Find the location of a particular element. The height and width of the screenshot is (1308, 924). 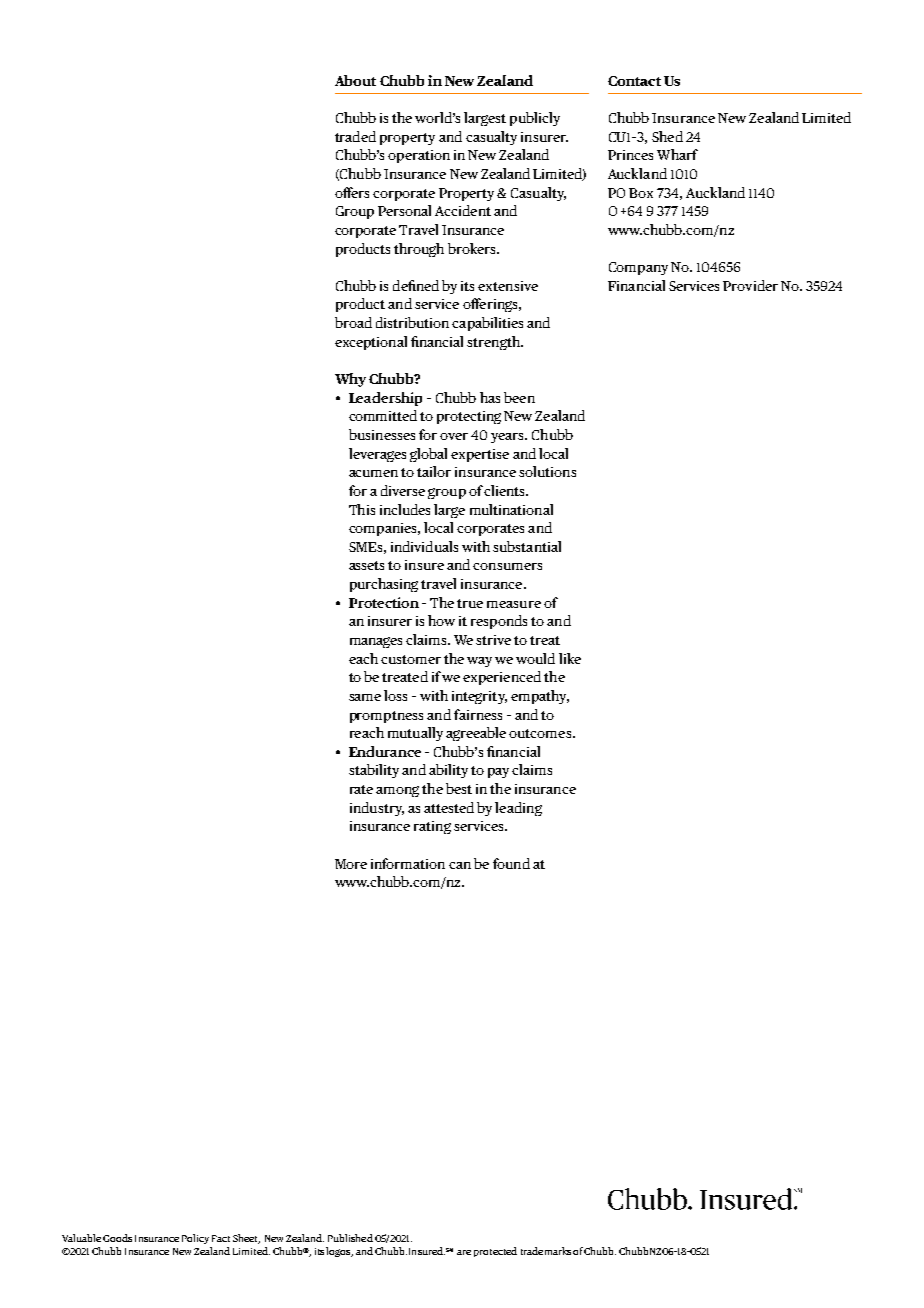

trademarks is located at coordinates (546, 1251).
